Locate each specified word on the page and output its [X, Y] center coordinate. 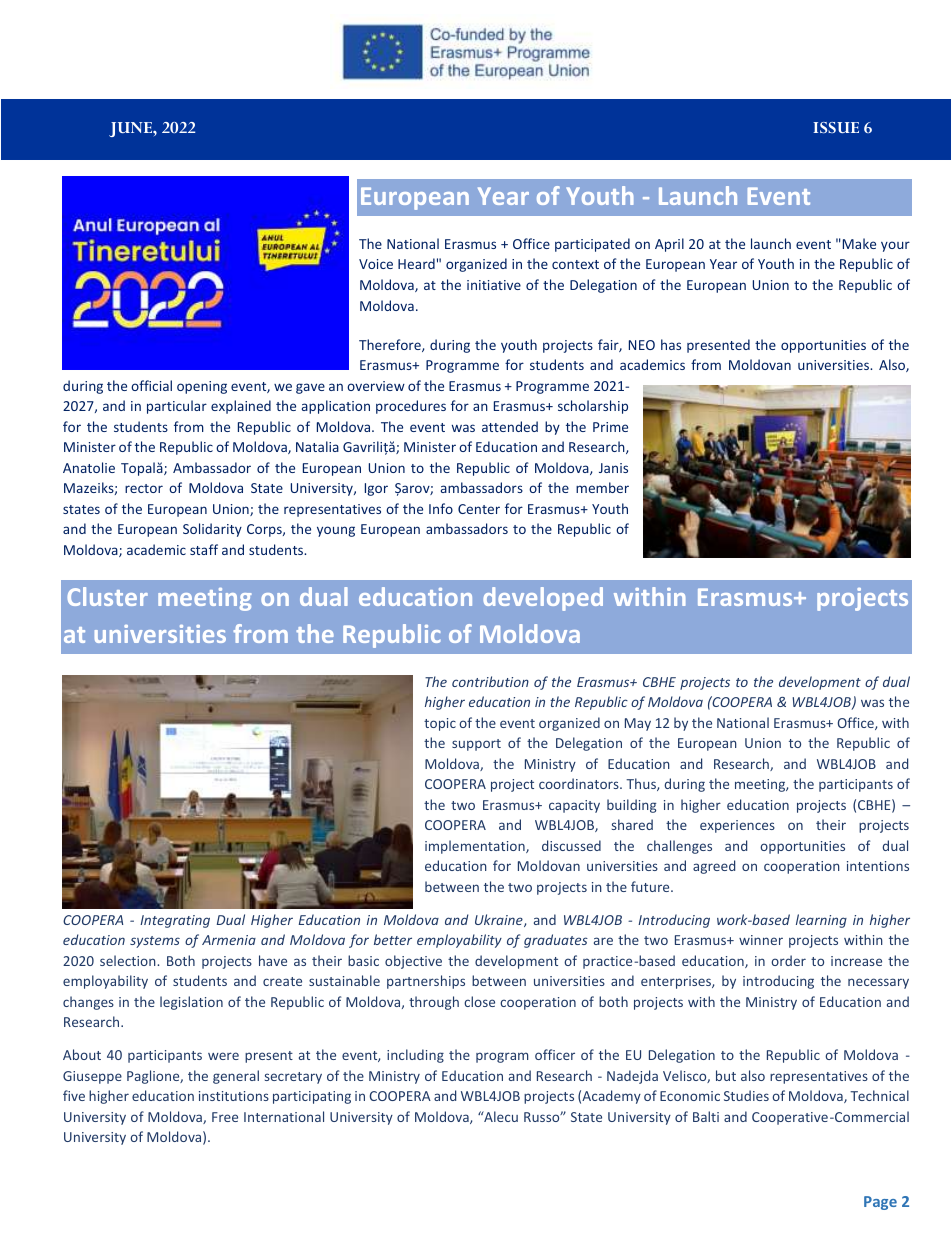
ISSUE [836, 127]
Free [225, 1117]
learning [821, 921]
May [638, 724]
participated [592, 245]
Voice [376, 264]
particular [177, 407]
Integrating [175, 921]
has [671, 344]
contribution [490, 681]
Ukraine [500, 920]
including [415, 1056]
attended [510, 426]
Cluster [107, 596]
